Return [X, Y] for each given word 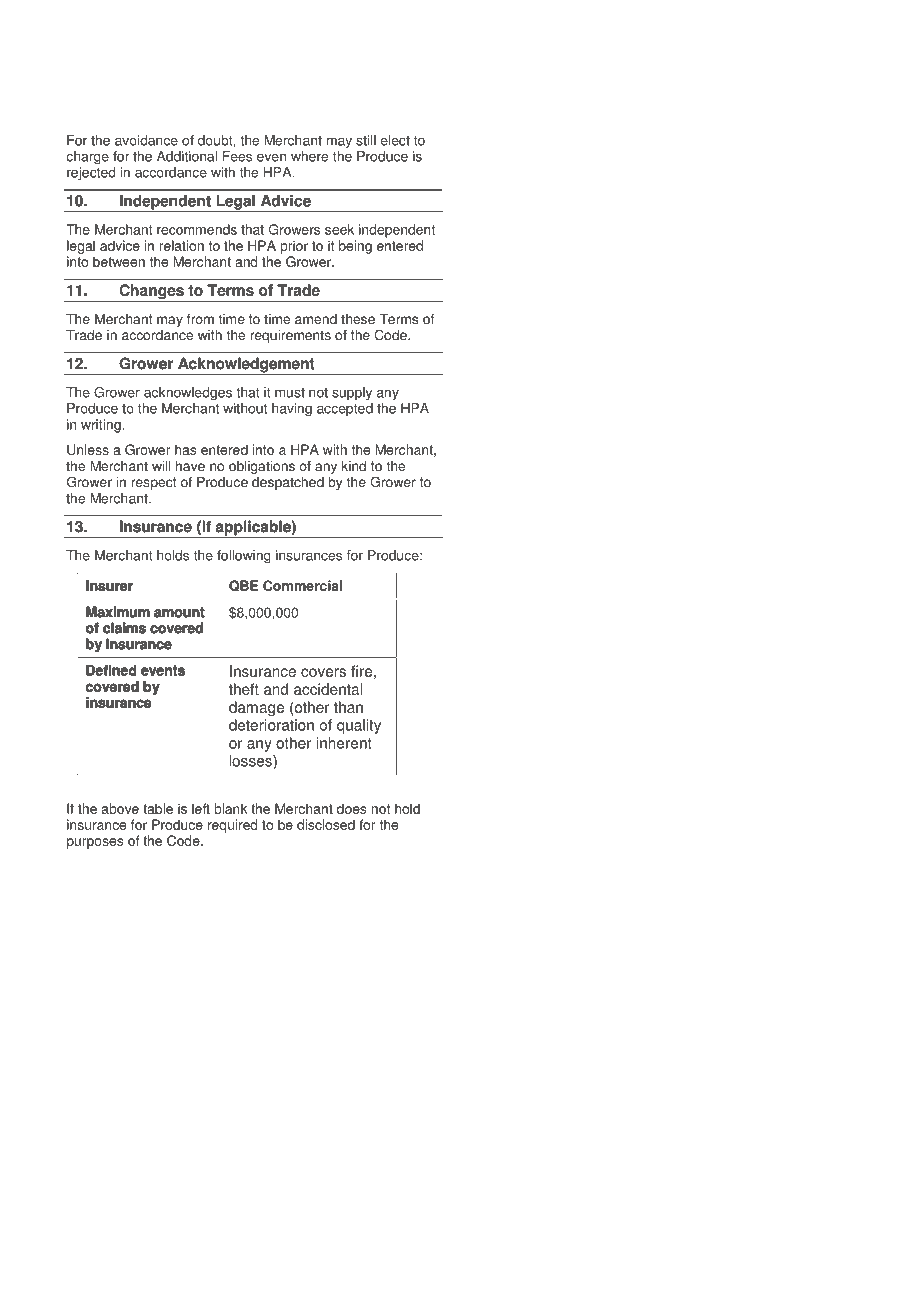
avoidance [146, 140]
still [366, 140]
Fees [237, 156]
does [351, 808]
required [232, 826]
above [120, 808]
